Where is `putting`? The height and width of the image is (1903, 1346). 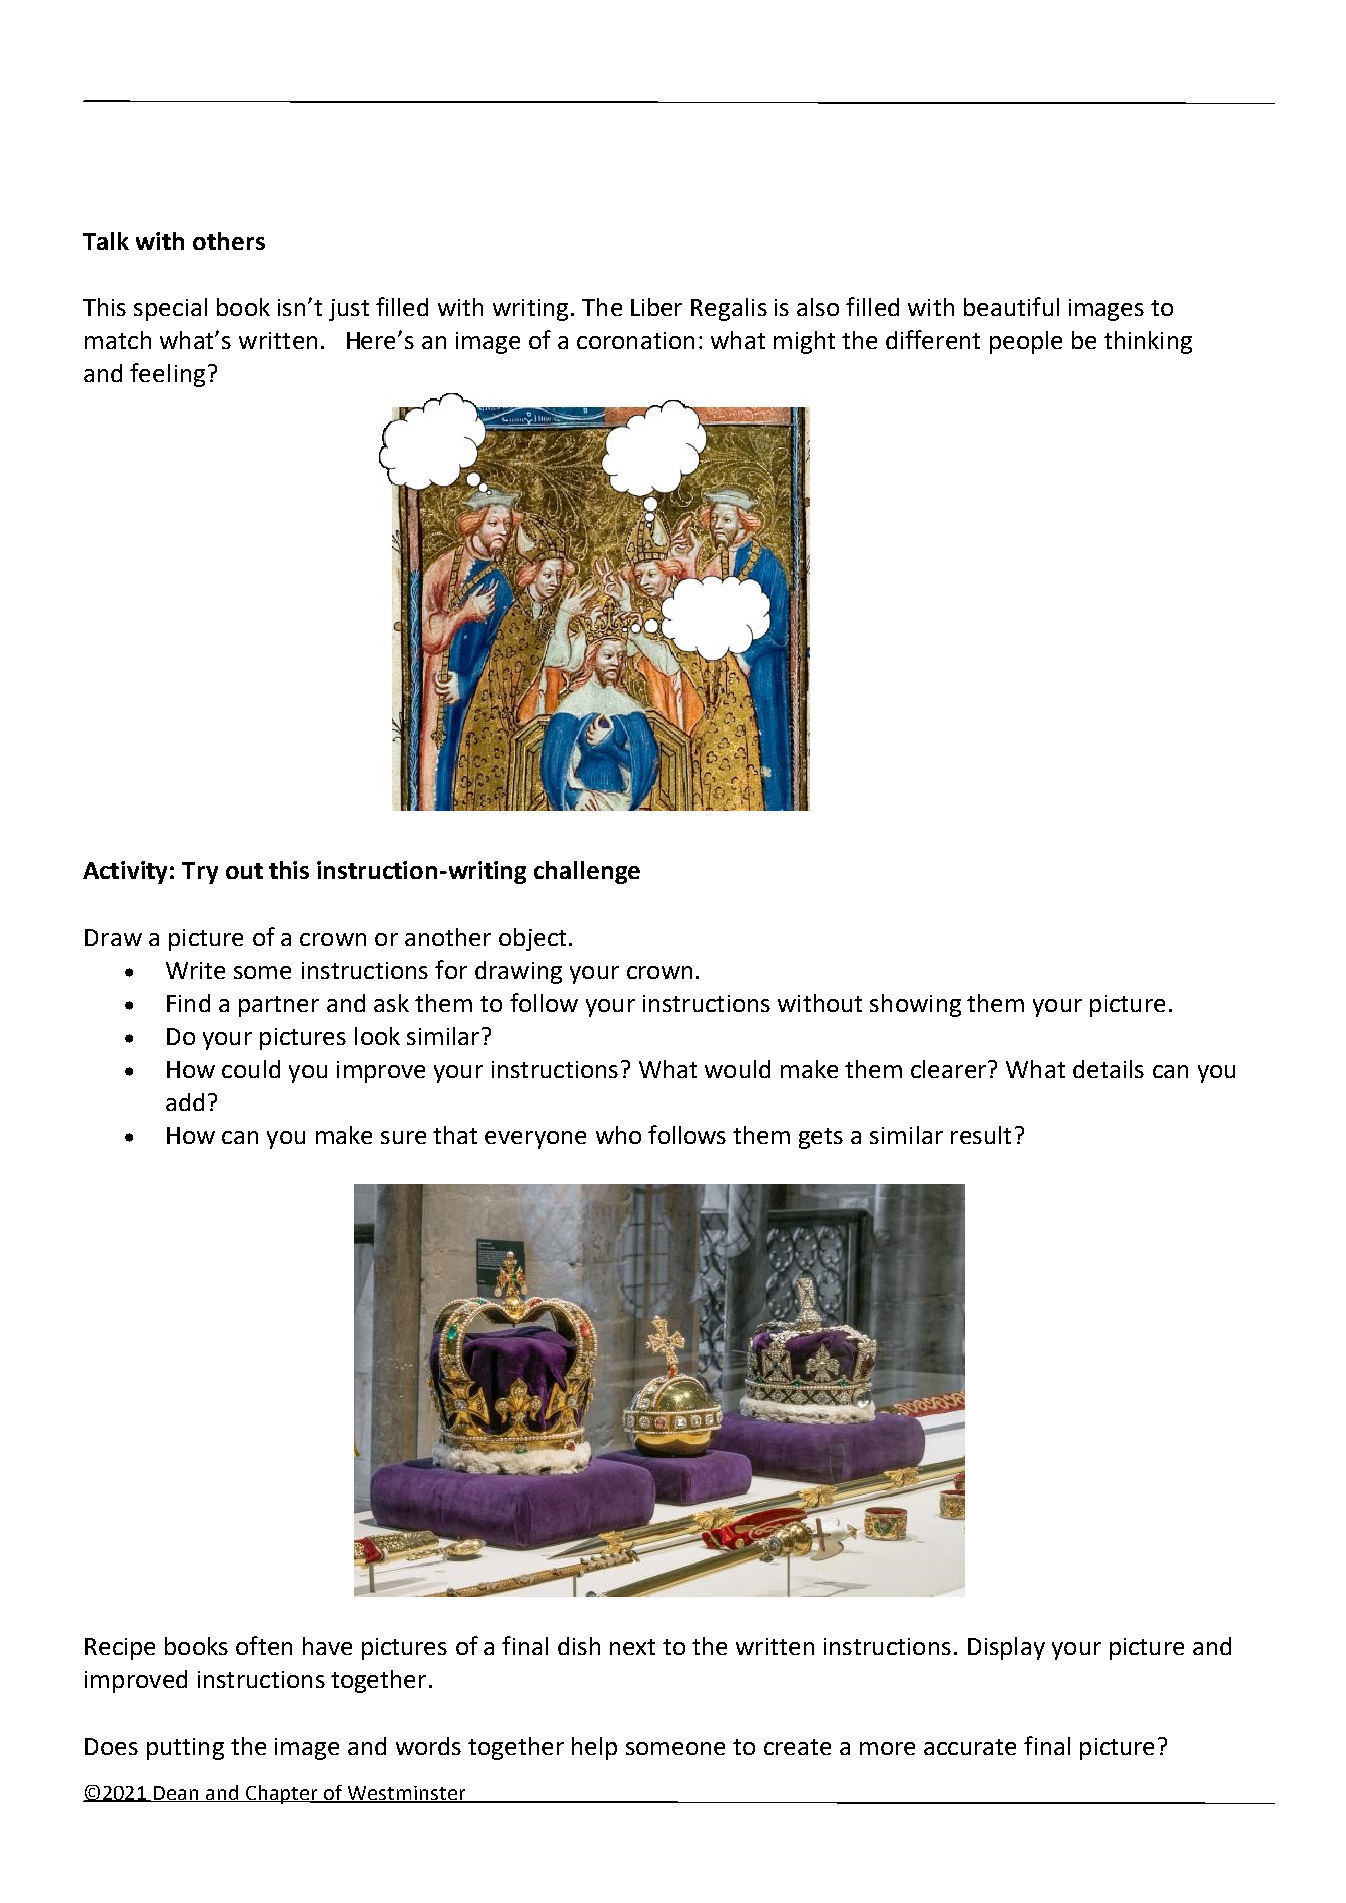
putting is located at coordinates (185, 1749).
